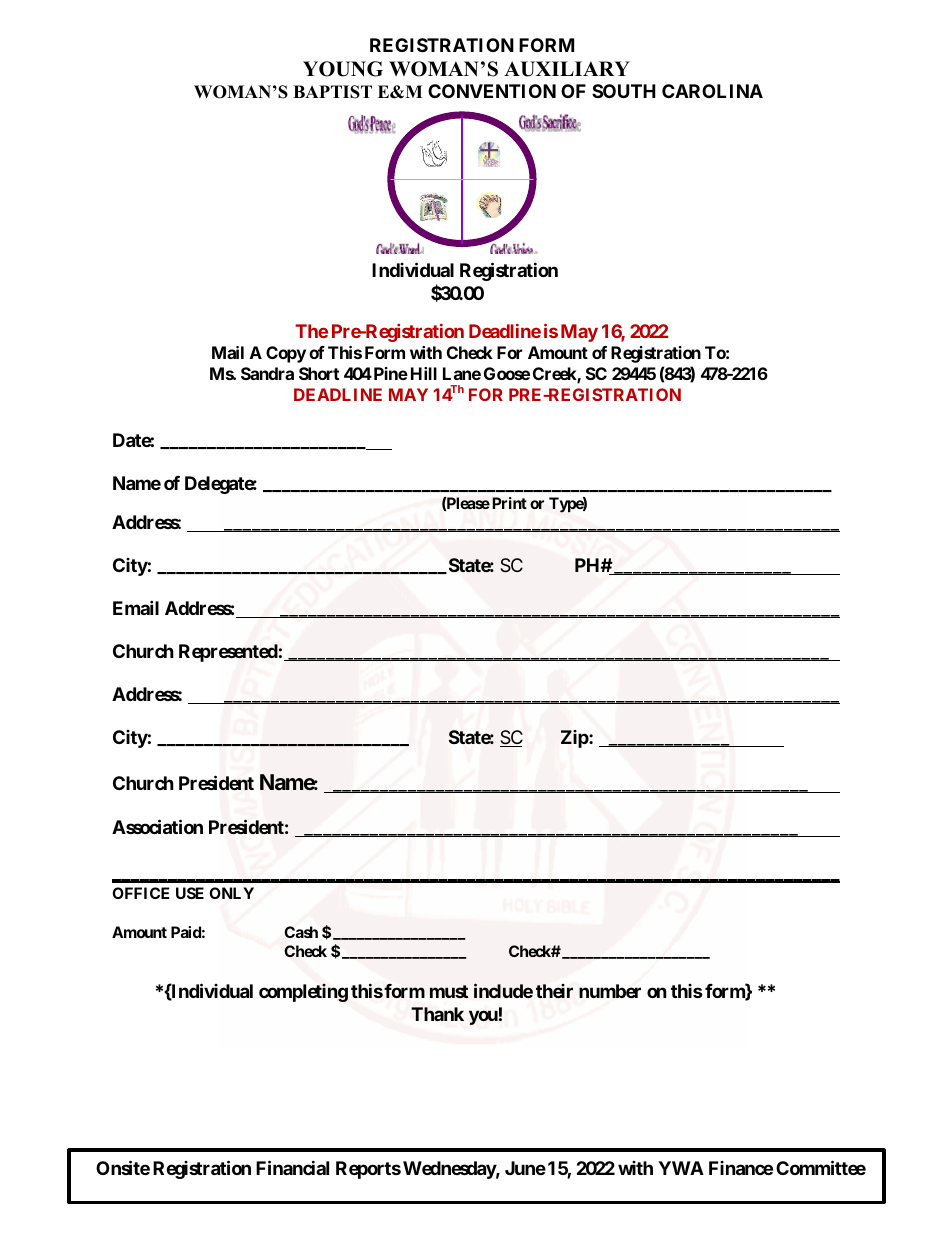  What do you see at coordinates (424, 373) in the screenshot?
I see `Hill` at bounding box center [424, 373].
